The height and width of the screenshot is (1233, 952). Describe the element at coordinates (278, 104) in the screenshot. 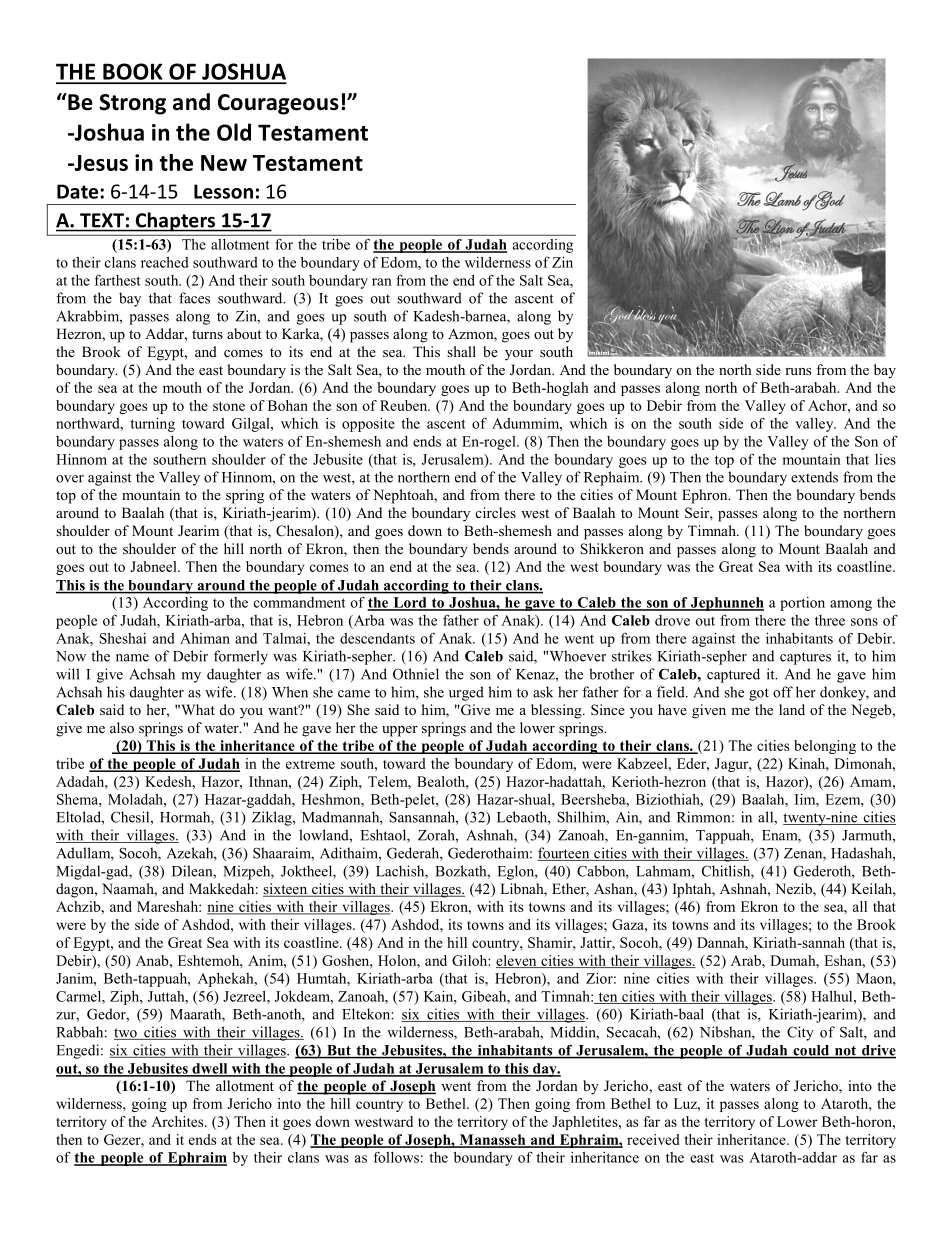

I see `Courageous` at that location.
